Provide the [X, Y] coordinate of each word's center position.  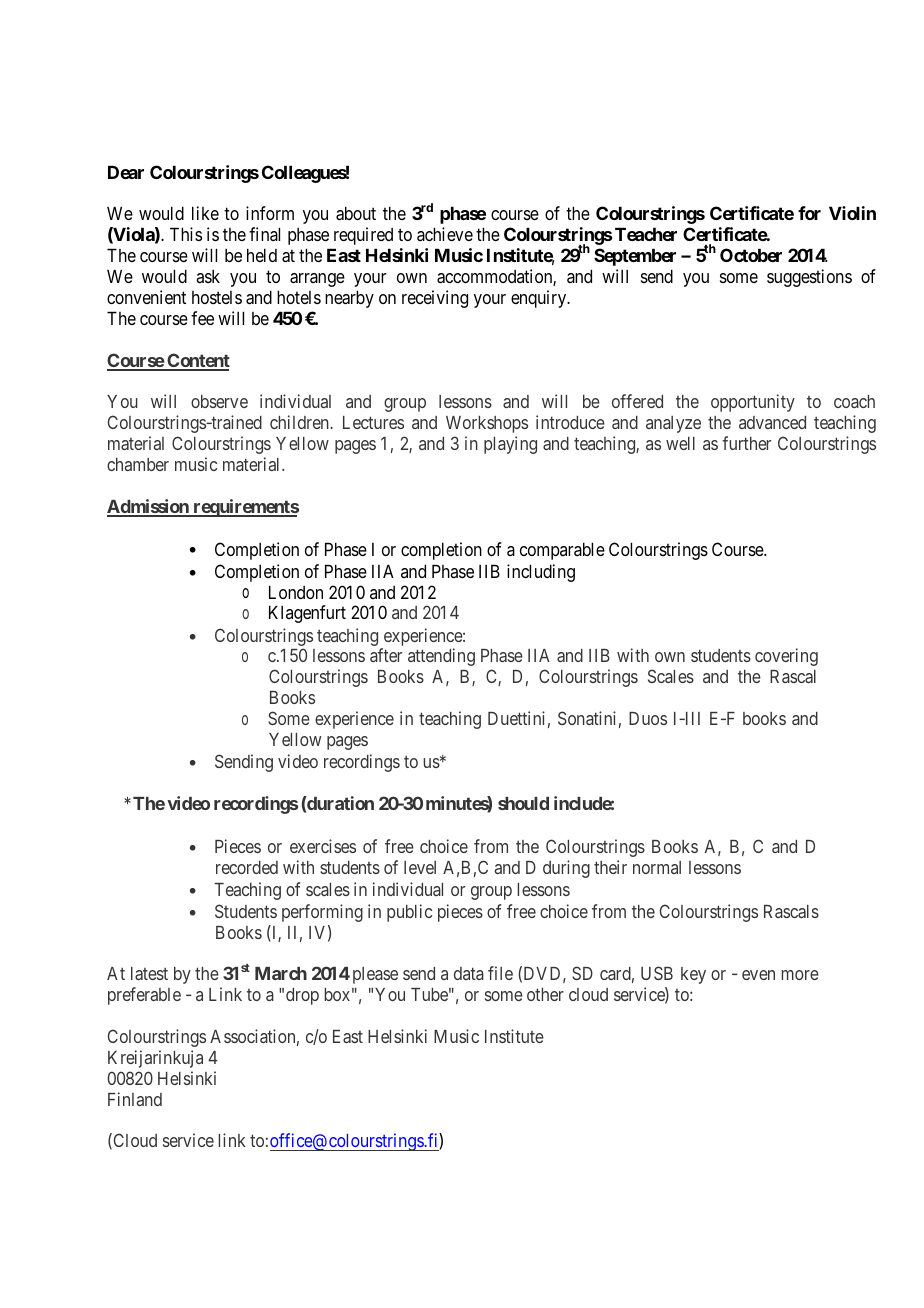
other [545, 994]
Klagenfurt [307, 614]
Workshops [487, 424]
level [420, 867]
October [751, 255]
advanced [772, 422]
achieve [445, 234]
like [205, 213]
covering [786, 657]
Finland [135, 1099]
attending [441, 657]
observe [219, 401]
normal [657, 867]
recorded [247, 867]
